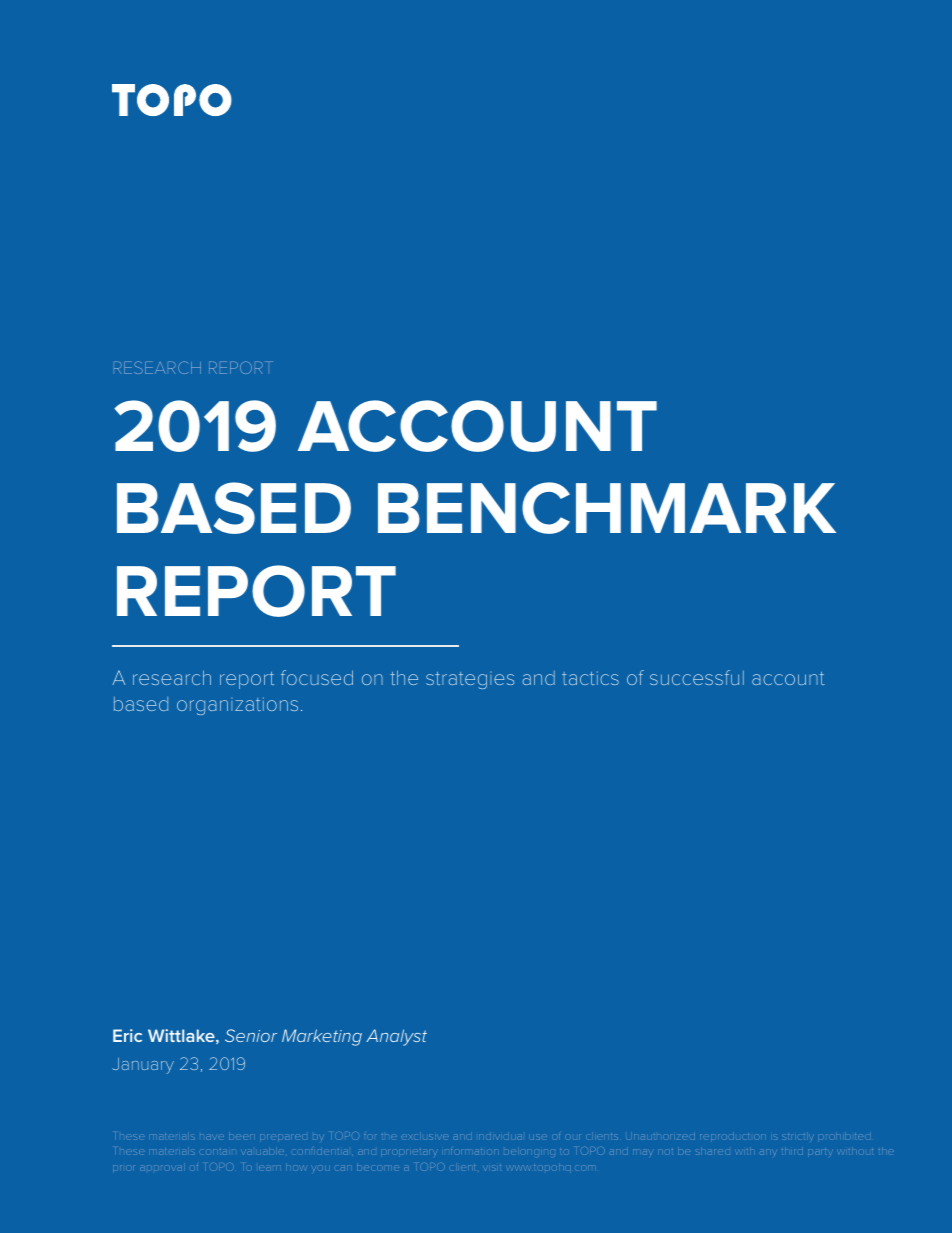 This image has height=1233, width=952. What do you see at coordinates (143, 1066) in the image?
I see `January` at bounding box center [143, 1066].
